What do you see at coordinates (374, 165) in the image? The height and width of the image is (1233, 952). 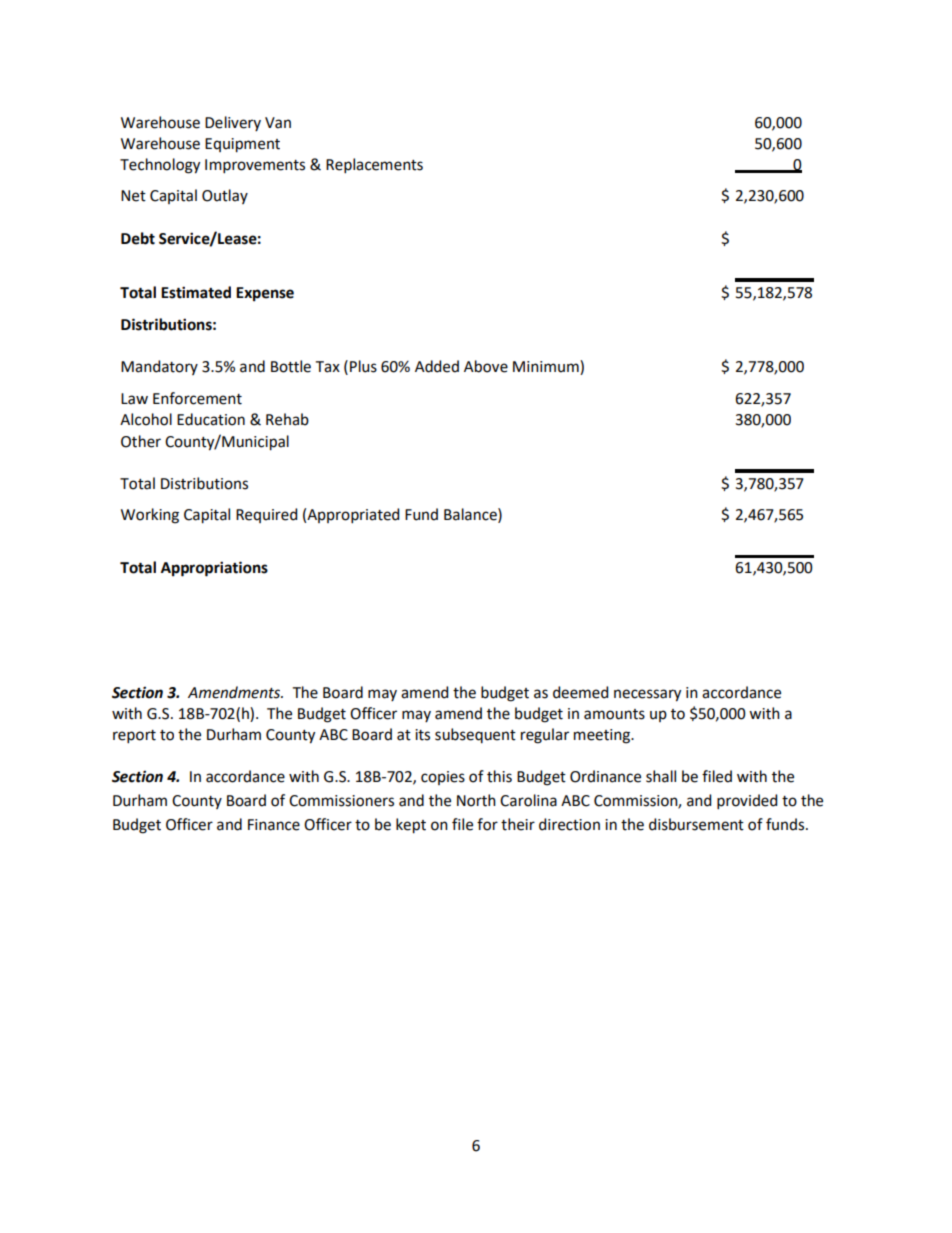 I see `Replacements` at bounding box center [374, 165].
